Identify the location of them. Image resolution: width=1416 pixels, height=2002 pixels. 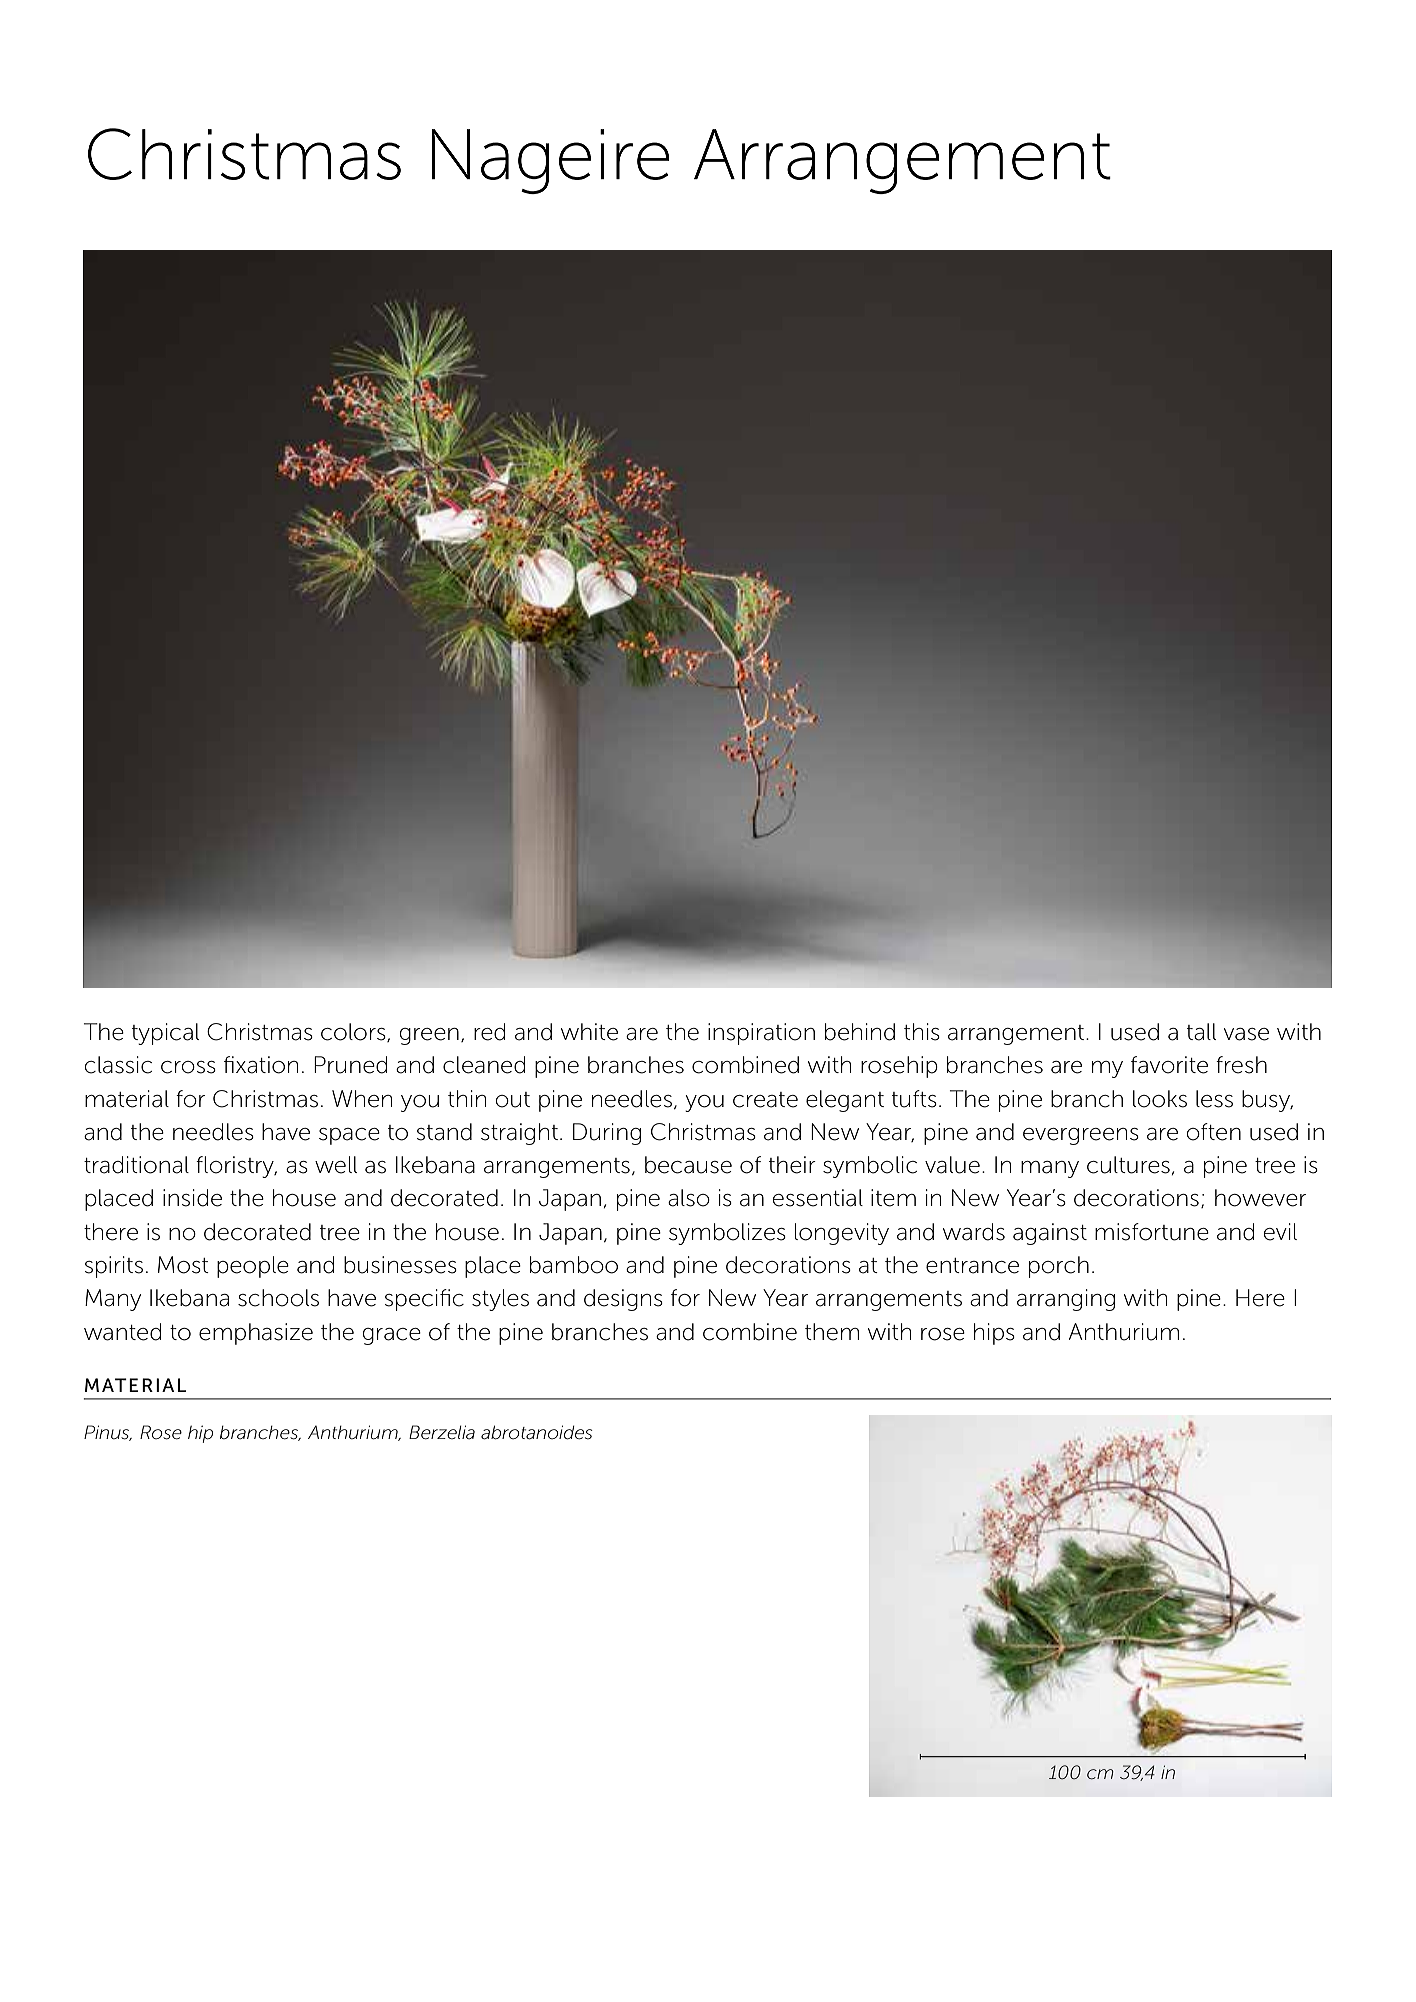
(832, 1332).
